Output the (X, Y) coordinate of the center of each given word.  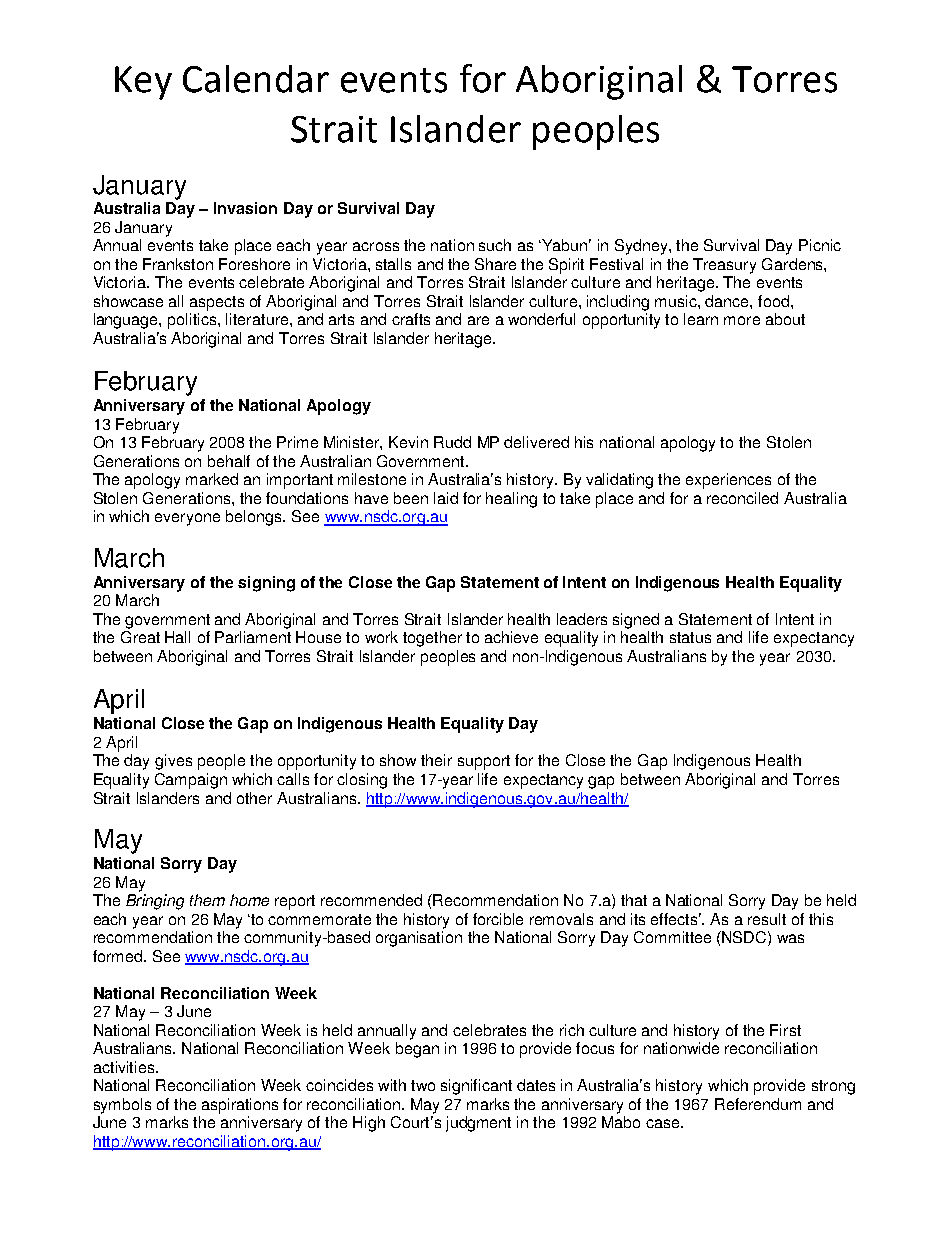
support (484, 762)
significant (476, 1087)
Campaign (191, 781)
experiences (728, 481)
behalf (229, 461)
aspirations (240, 1106)
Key (143, 83)
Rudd (452, 442)
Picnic (820, 245)
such (495, 245)
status (690, 637)
